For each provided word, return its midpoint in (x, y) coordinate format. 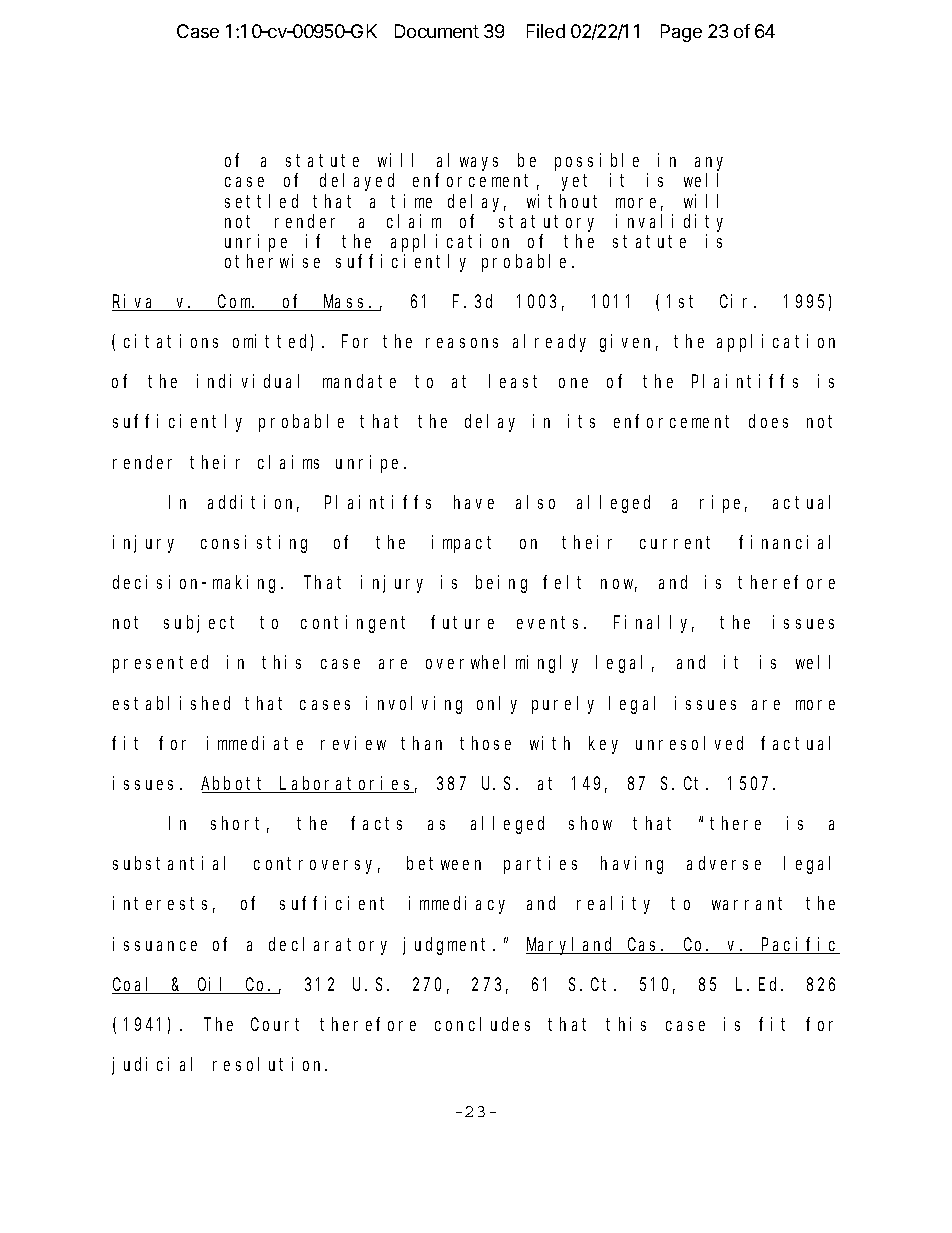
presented (160, 664)
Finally (654, 624)
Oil (213, 985)
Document (437, 31)
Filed (546, 31)
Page (681, 33)
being (501, 584)
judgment (448, 946)
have (474, 502)
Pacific (800, 945)
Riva (135, 302)
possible (597, 162)
